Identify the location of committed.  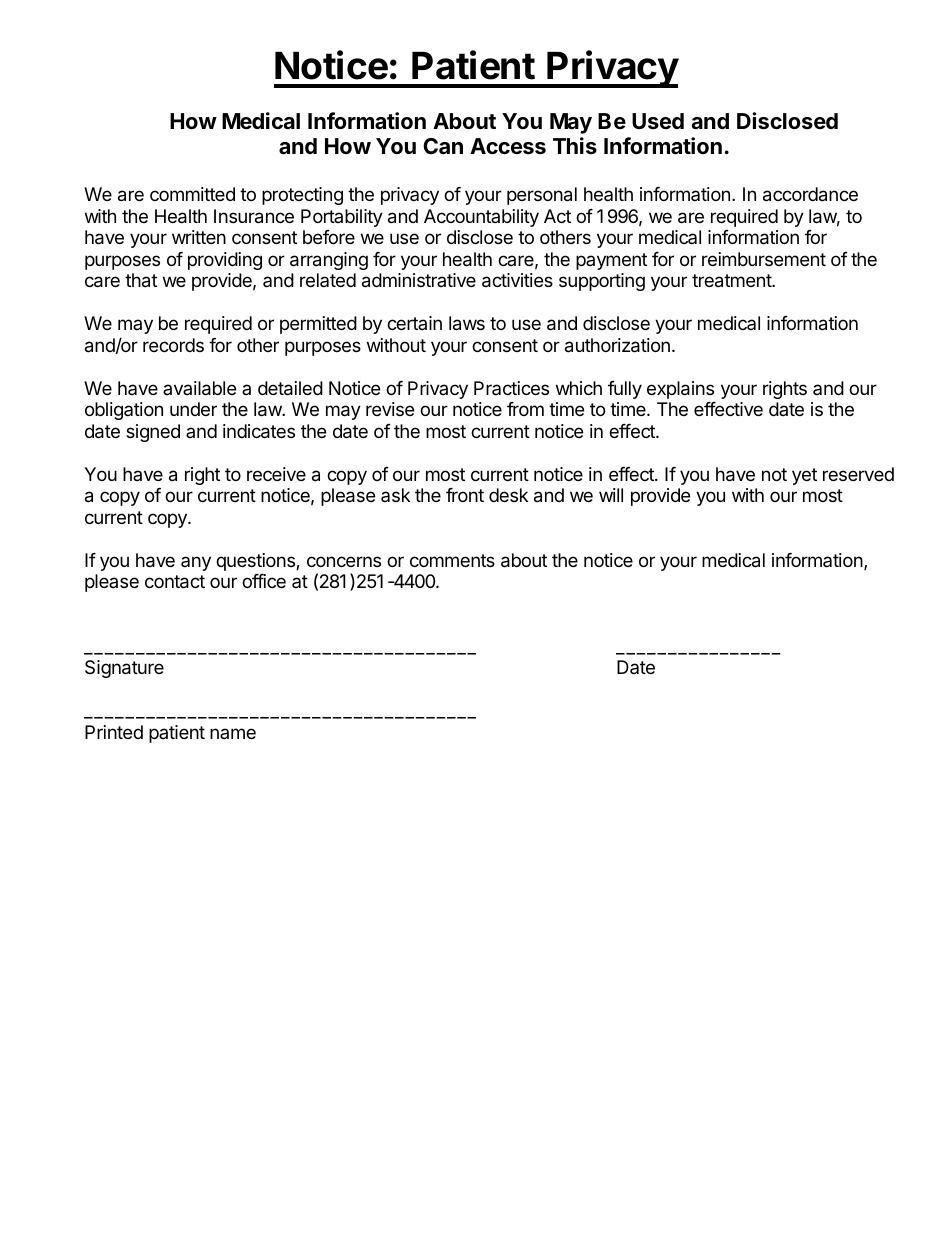
(192, 194).
